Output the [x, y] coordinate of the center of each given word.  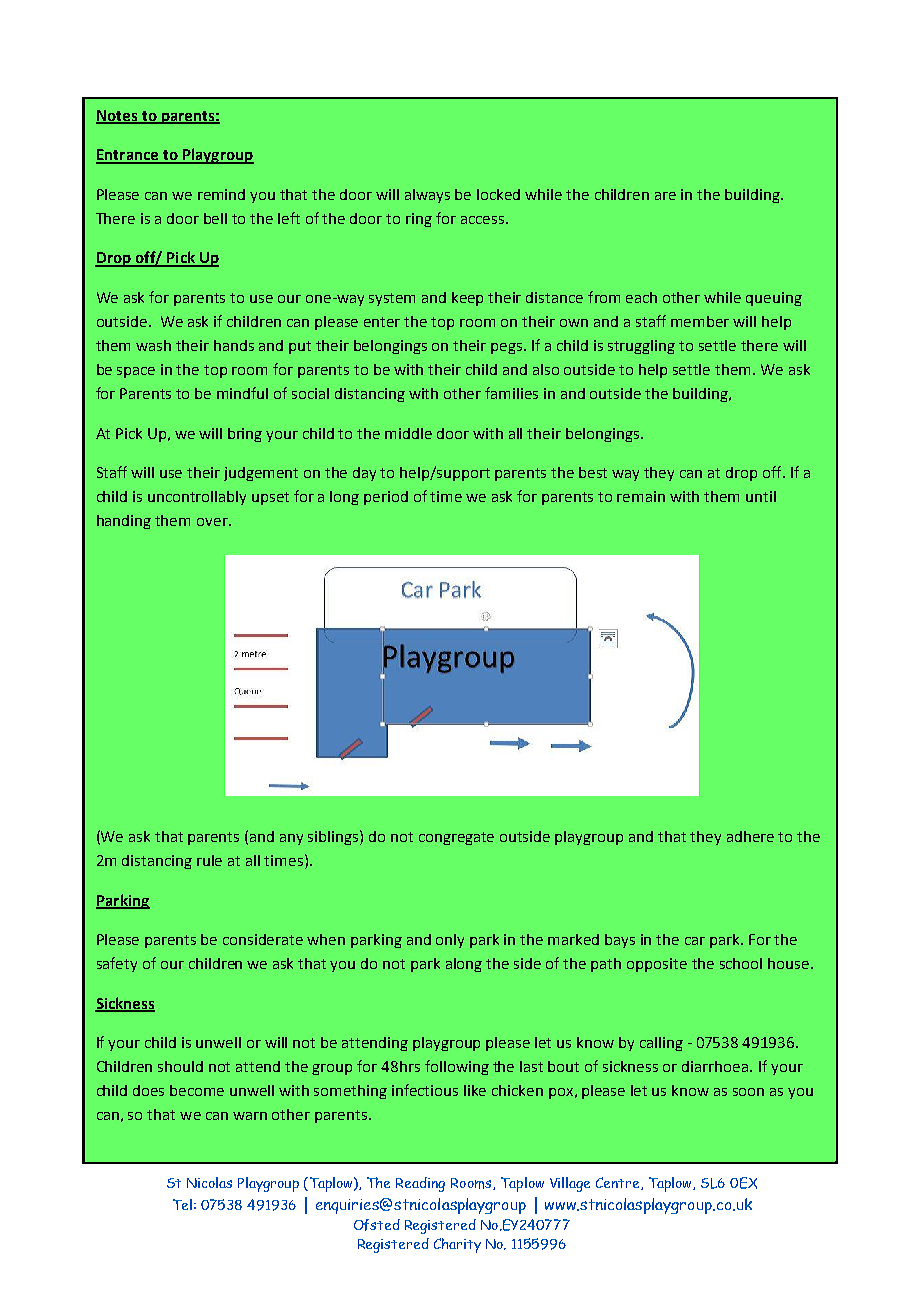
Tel [182, 1204]
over [213, 522]
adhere [750, 836]
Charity [457, 1245]
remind [221, 194]
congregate [456, 838]
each [641, 297]
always [427, 196]
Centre [619, 1183]
